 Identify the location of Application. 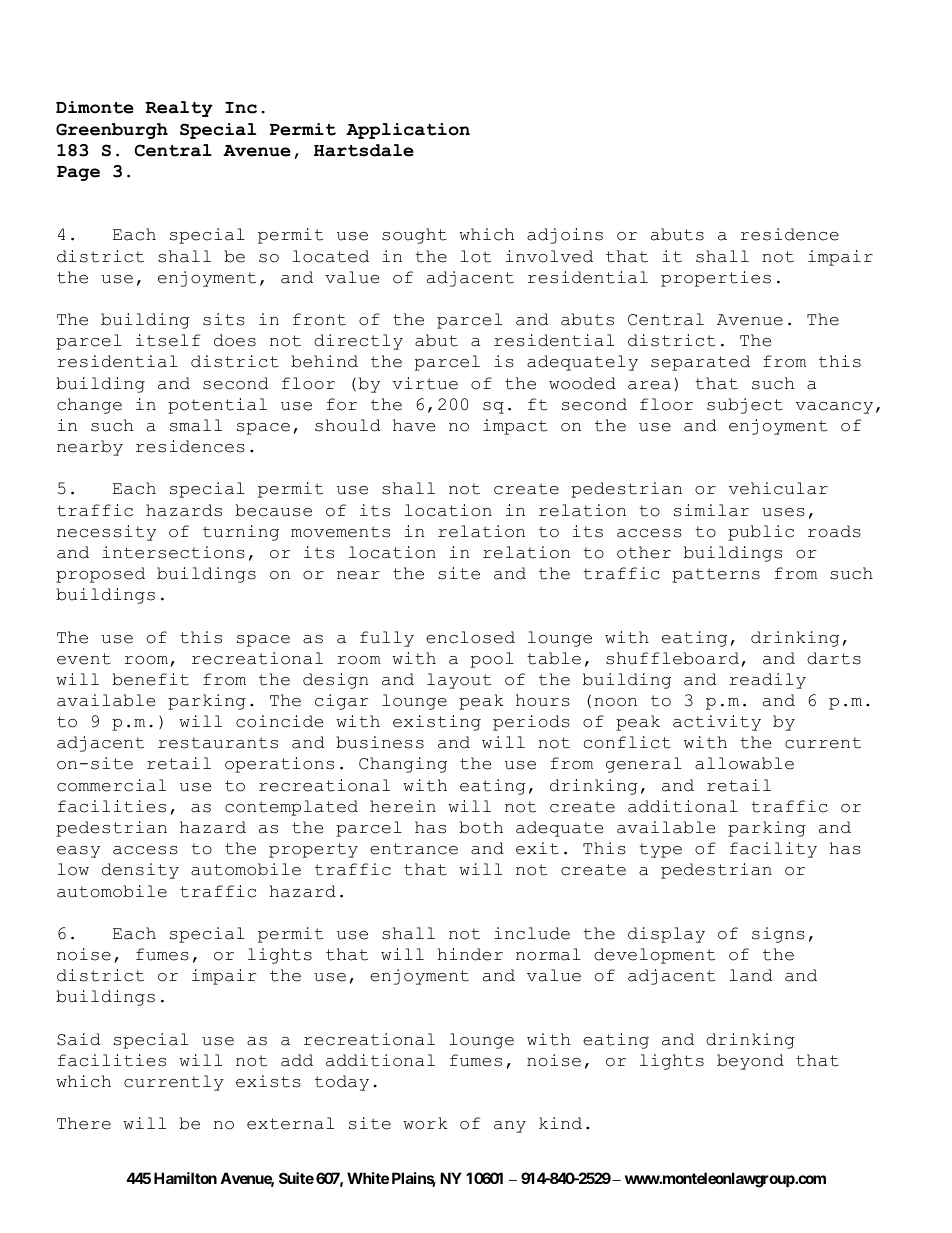
(408, 131).
